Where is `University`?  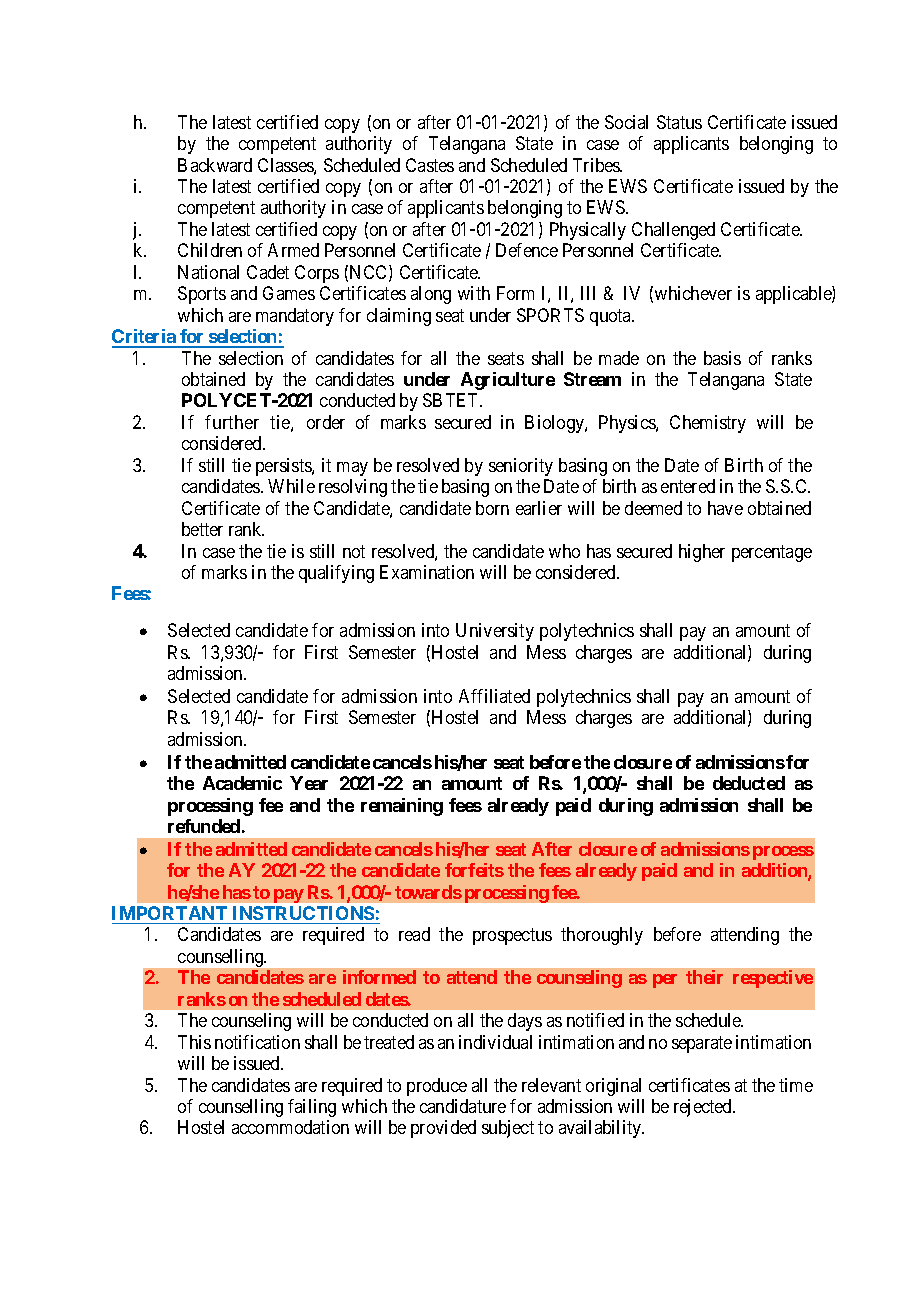
University is located at coordinates (495, 632).
